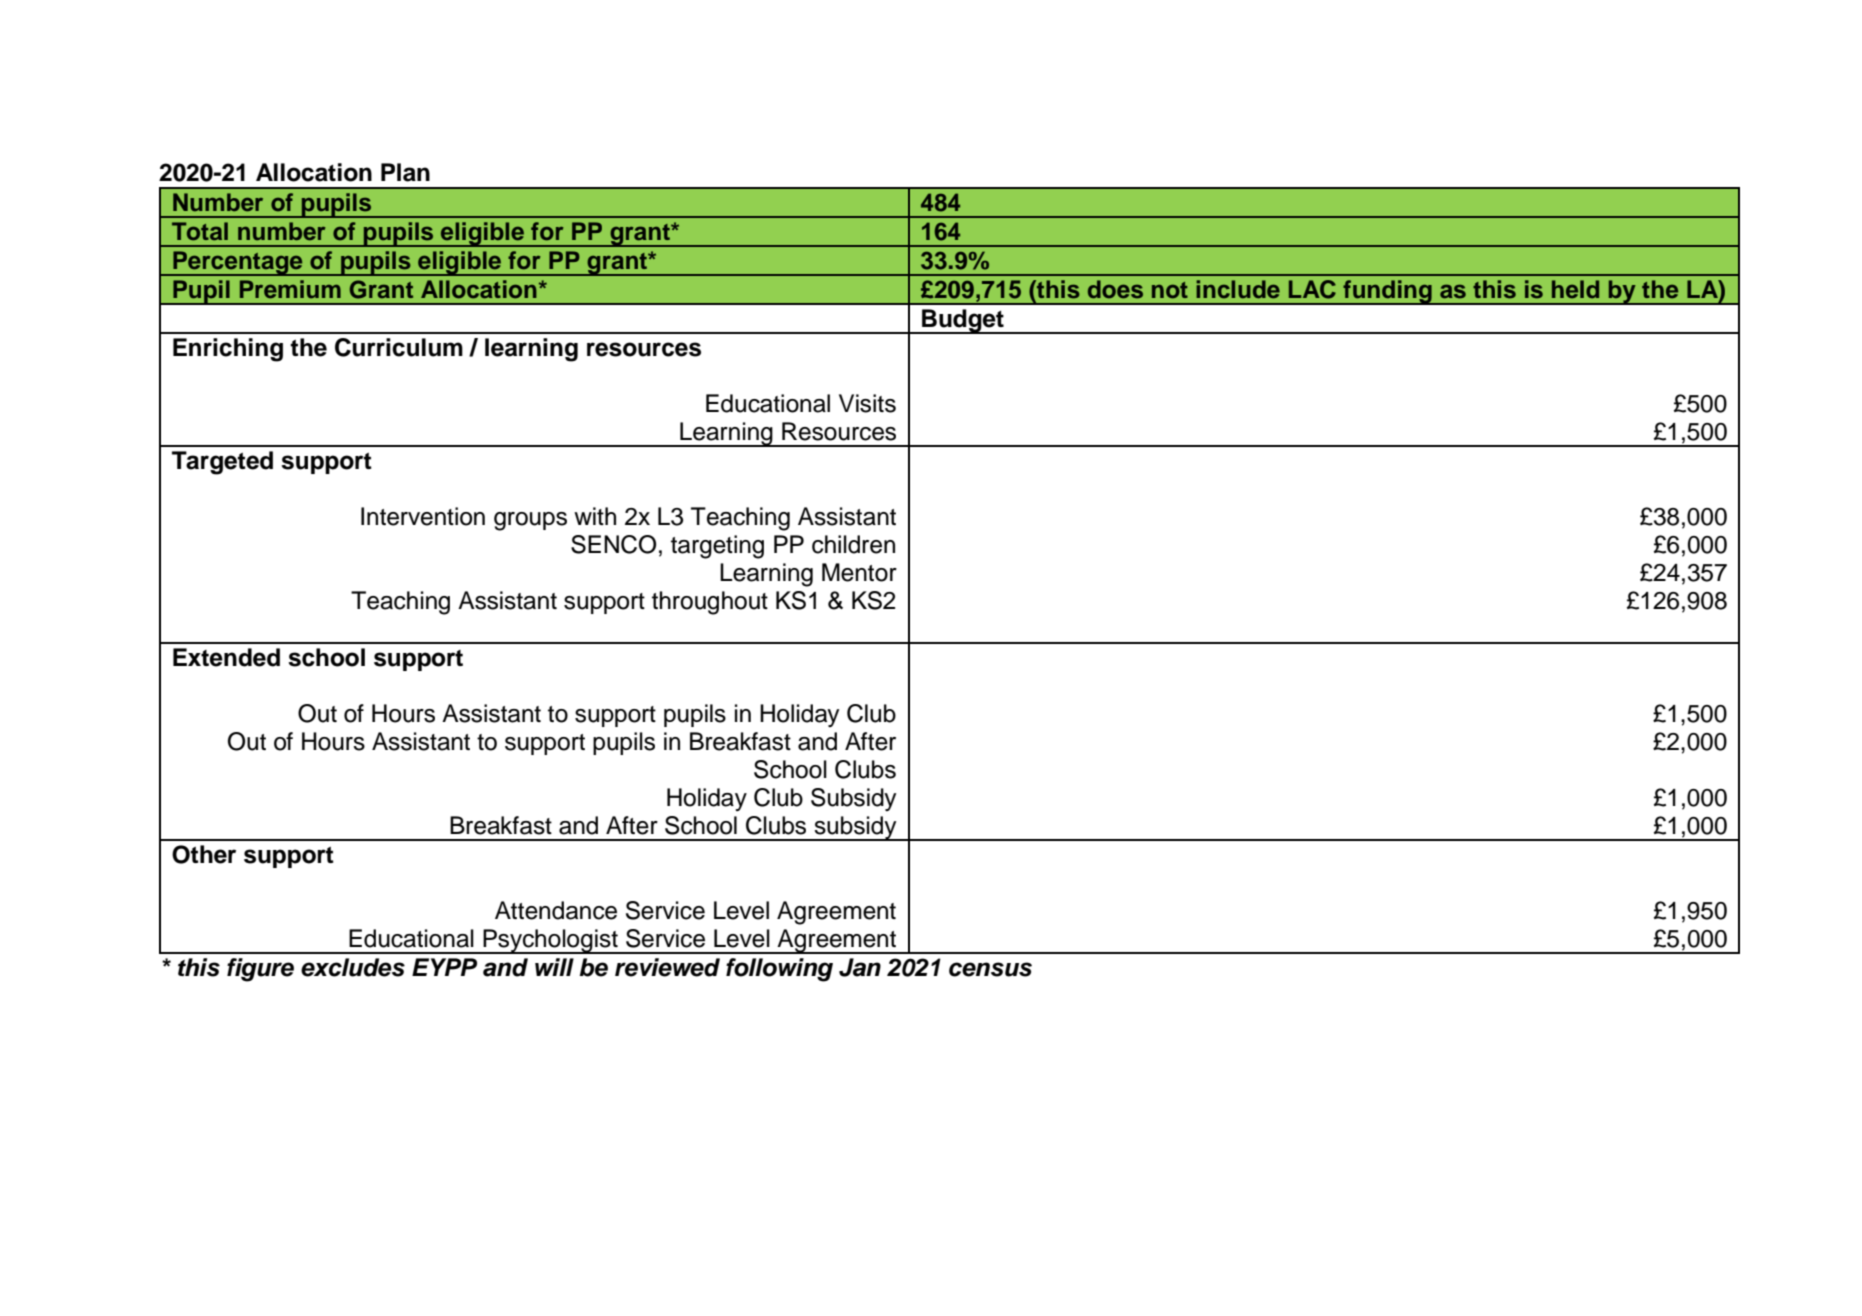 This screenshot has height=1316, width=1862. Describe the element at coordinates (990, 969) in the screenshot. I see `census` at that location.
